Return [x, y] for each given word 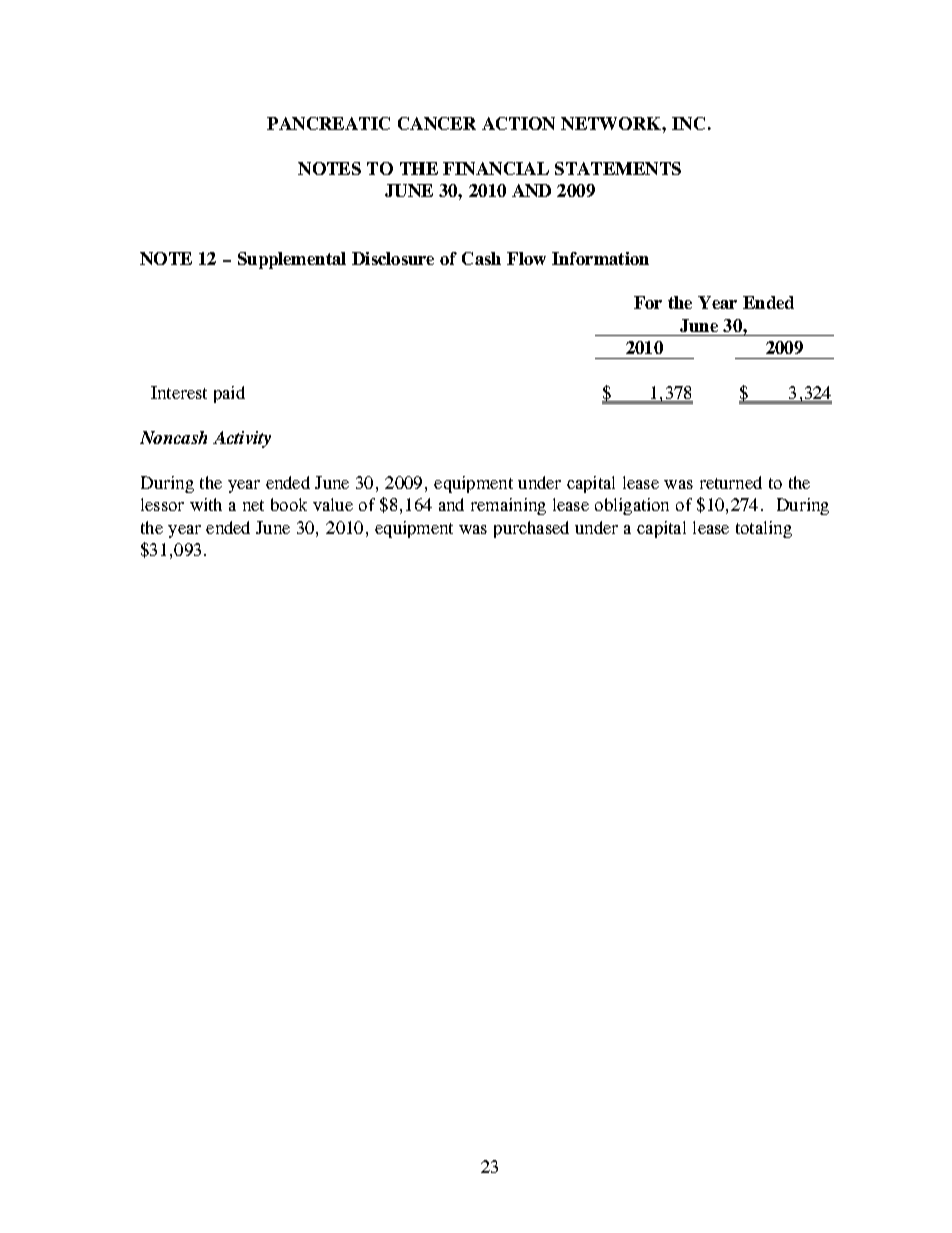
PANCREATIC [328, 123]
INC [688, 123]
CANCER [437, 123]
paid [229, 394]
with [206, 504]
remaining [508, 506]
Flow [526, 258]
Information [600, 258]
